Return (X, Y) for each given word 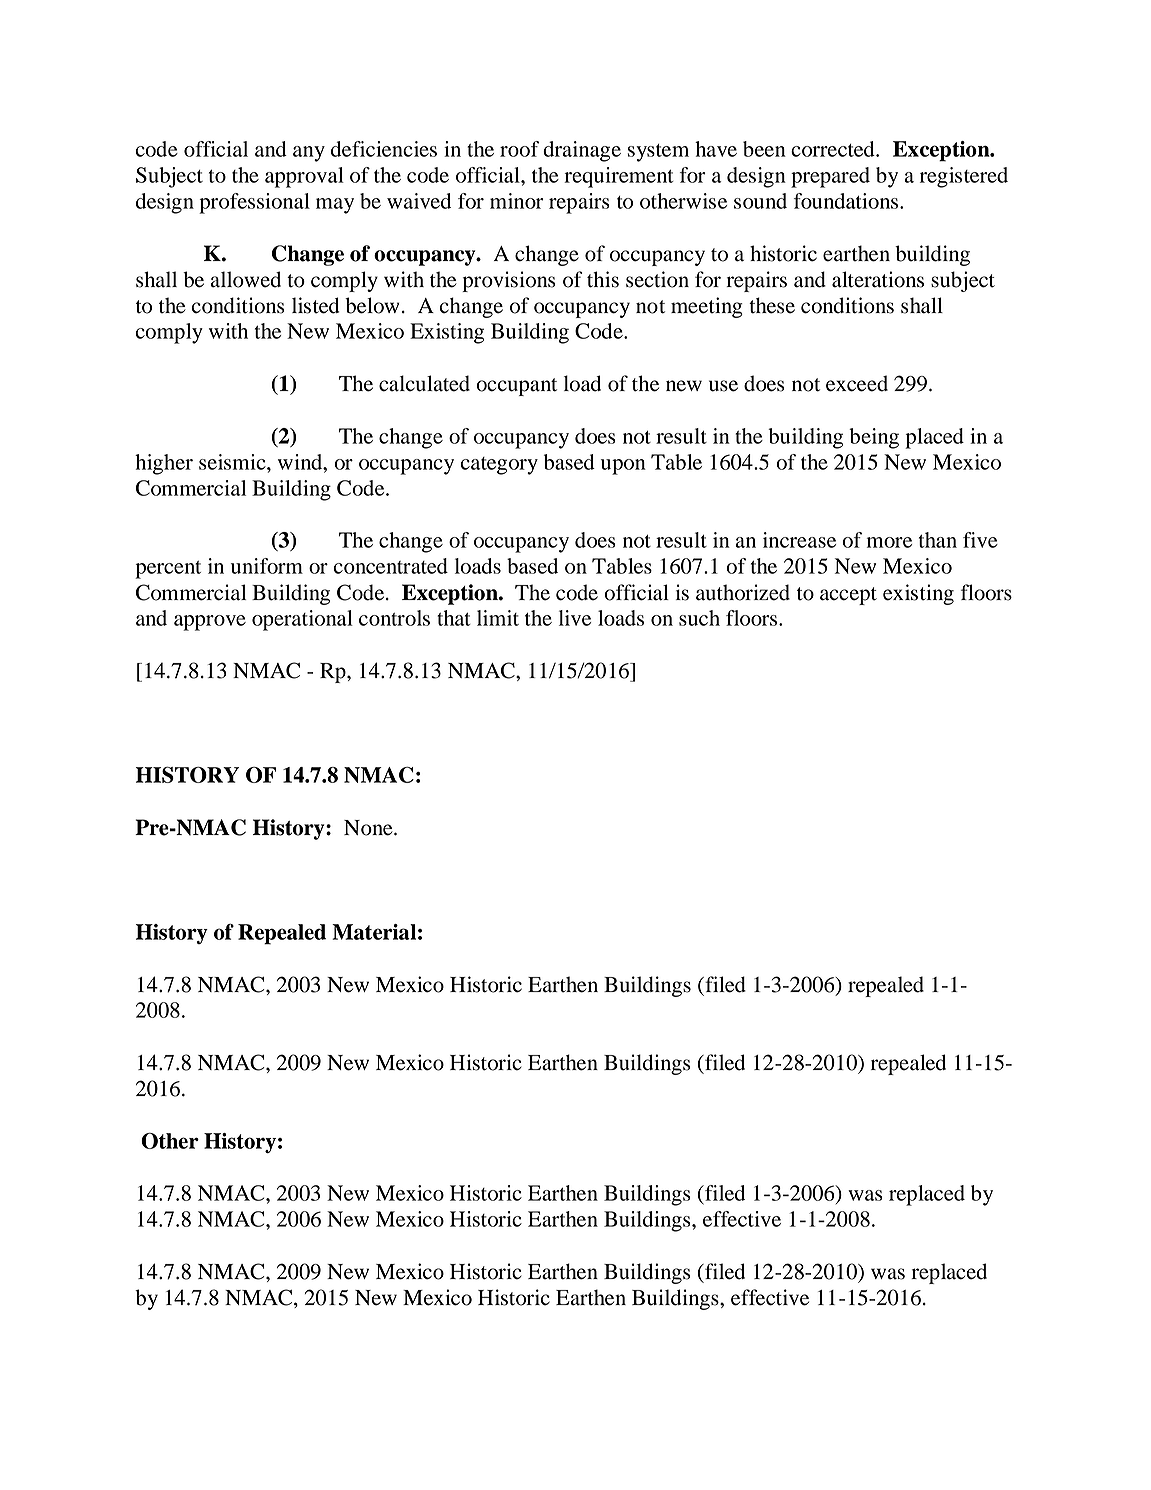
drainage (582, 151)
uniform (267, 566)
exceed (857, 383)
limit (498, 618)
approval (304, 177)
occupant (516, 387)
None (369, 828)
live (575, 618)
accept (848, 596)
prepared (830, 177)
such (699, 618)
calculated (424, 383)
